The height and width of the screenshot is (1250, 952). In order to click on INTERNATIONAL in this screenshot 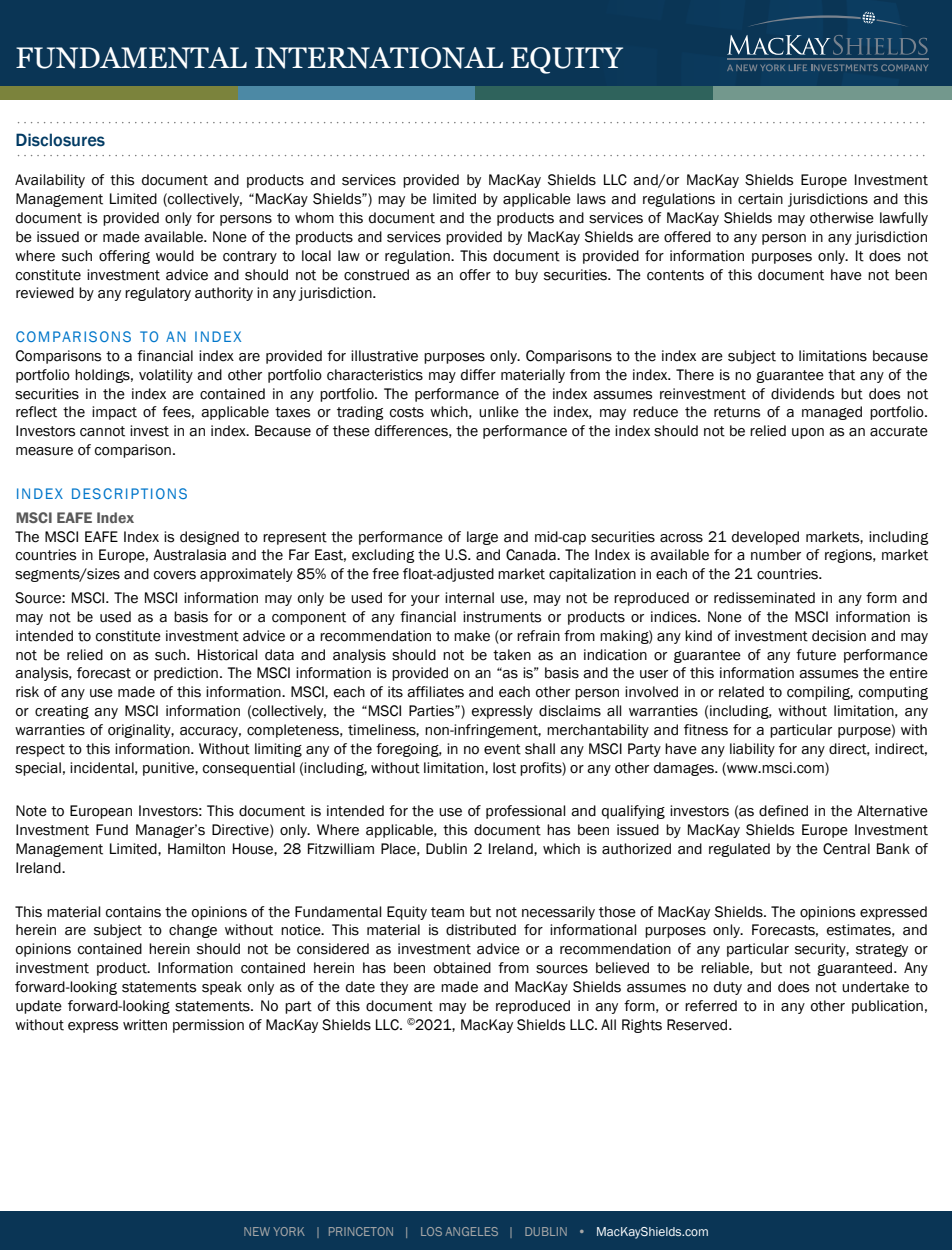, I will do `click(379, 58)`.
